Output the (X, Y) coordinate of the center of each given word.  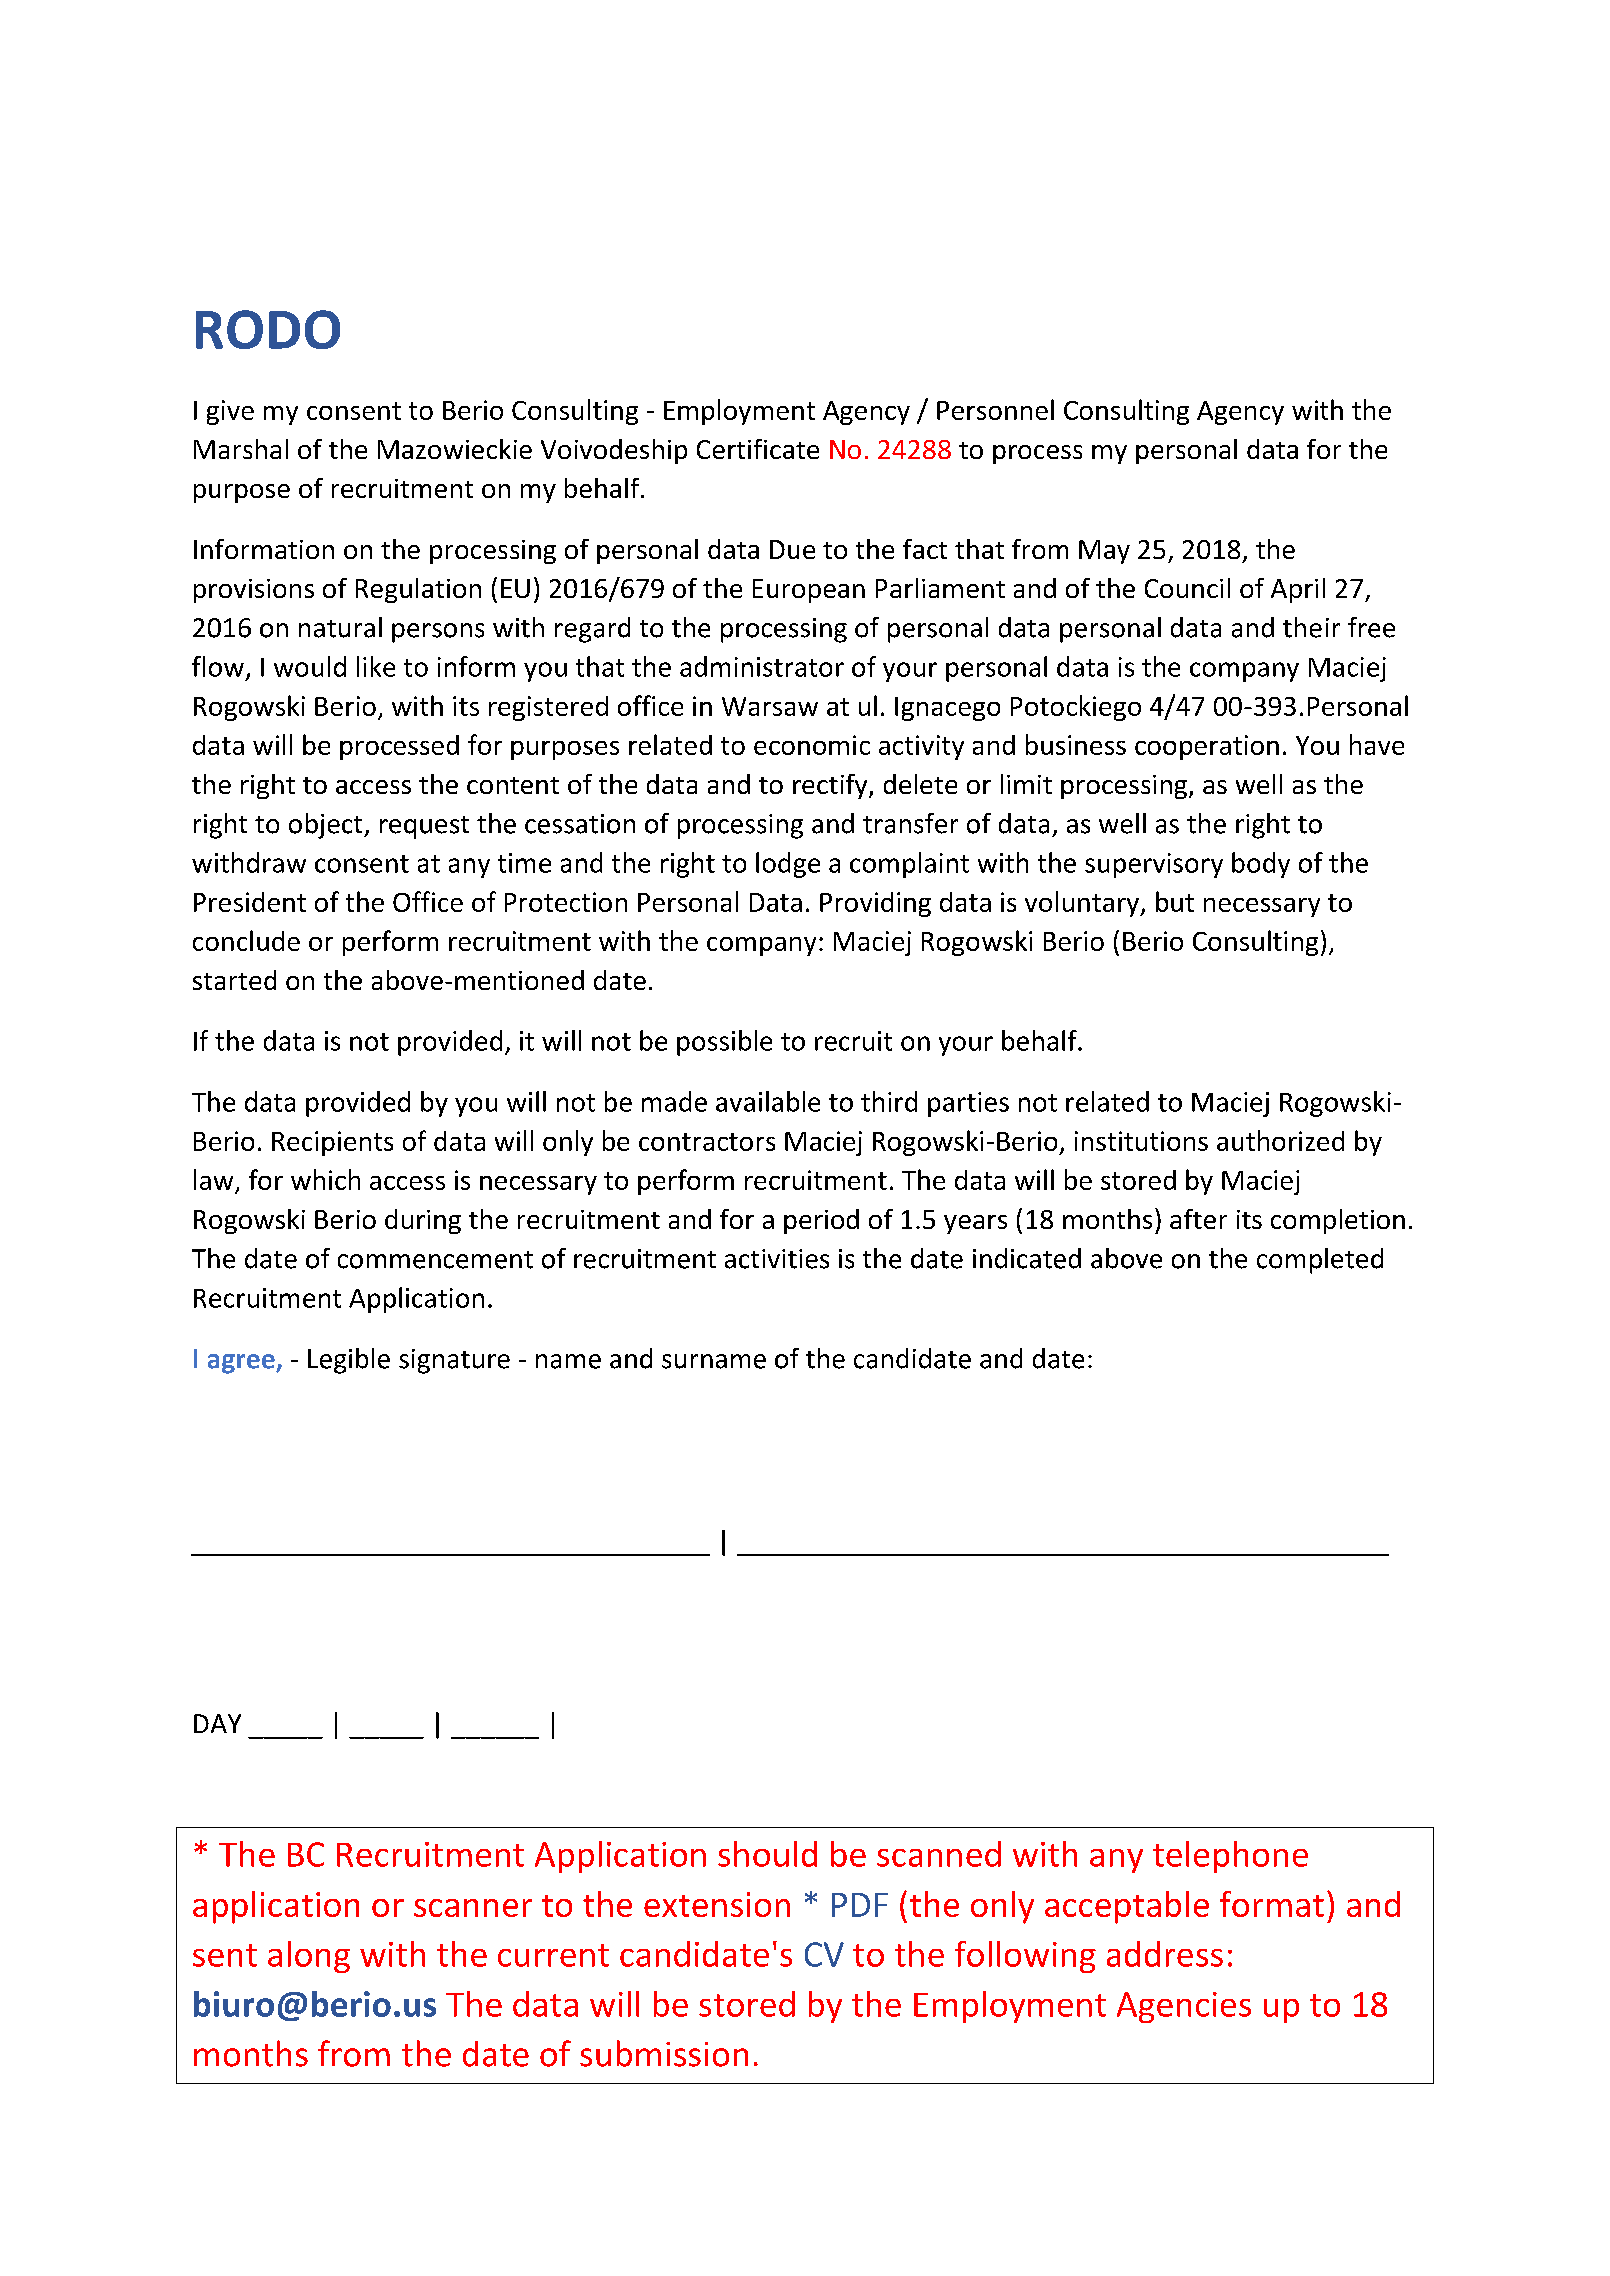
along (309, 1957)
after (1198, 1219)
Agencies (1184, 2007)
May (1104, 552)
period (821, 1221)
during (423, 1221)
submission (664, 2053)
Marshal (241, 449)
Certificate (758, 449)
